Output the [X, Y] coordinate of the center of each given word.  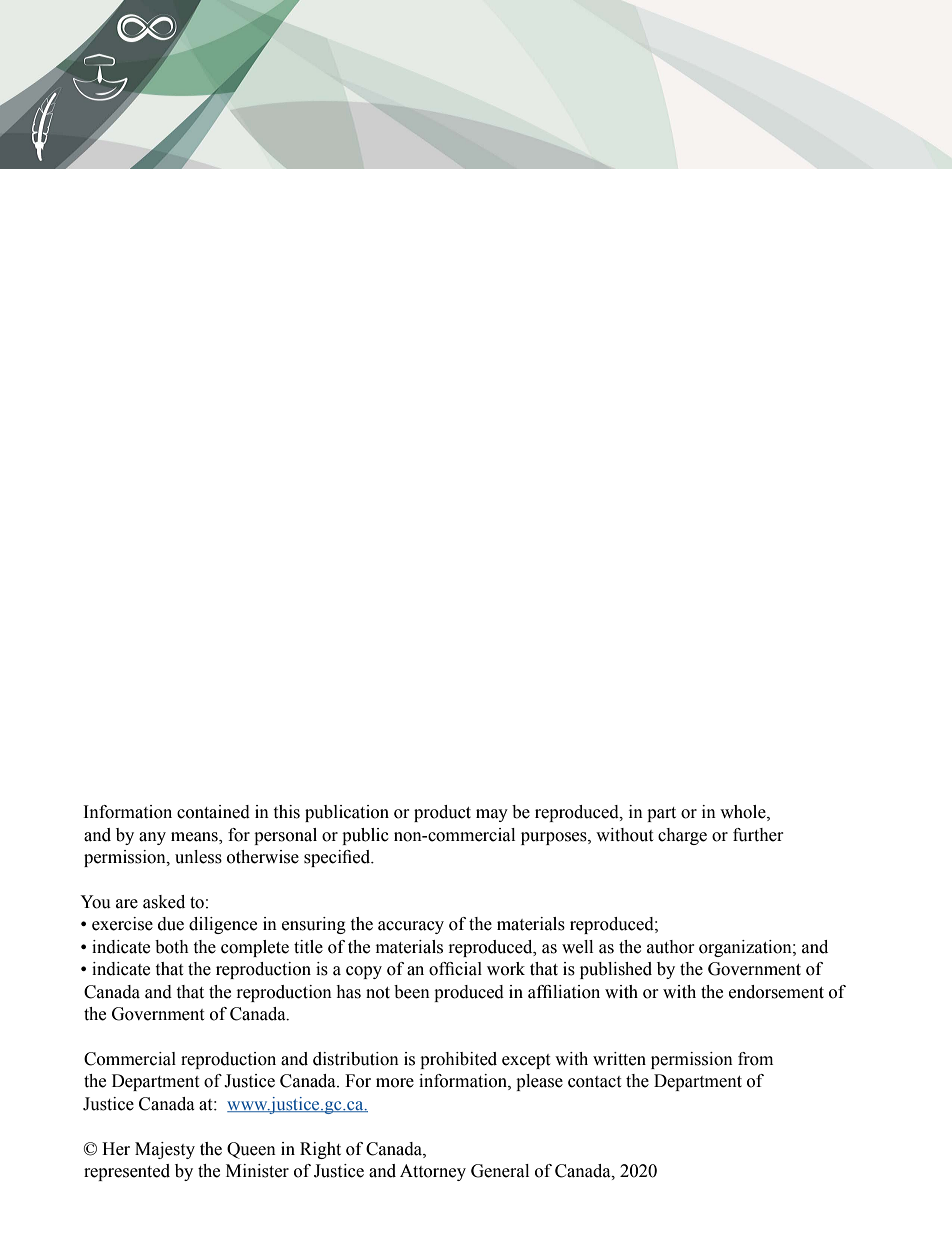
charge [682, 836]
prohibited [458, 1060]
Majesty [165, 1150]
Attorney [433, 1172]
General [500, 1171]
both [172, 947]
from [755, 1059]
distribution [356, 1059]
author [671, 947]
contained [213, 812]
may [492, 815]
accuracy [411, 927]
